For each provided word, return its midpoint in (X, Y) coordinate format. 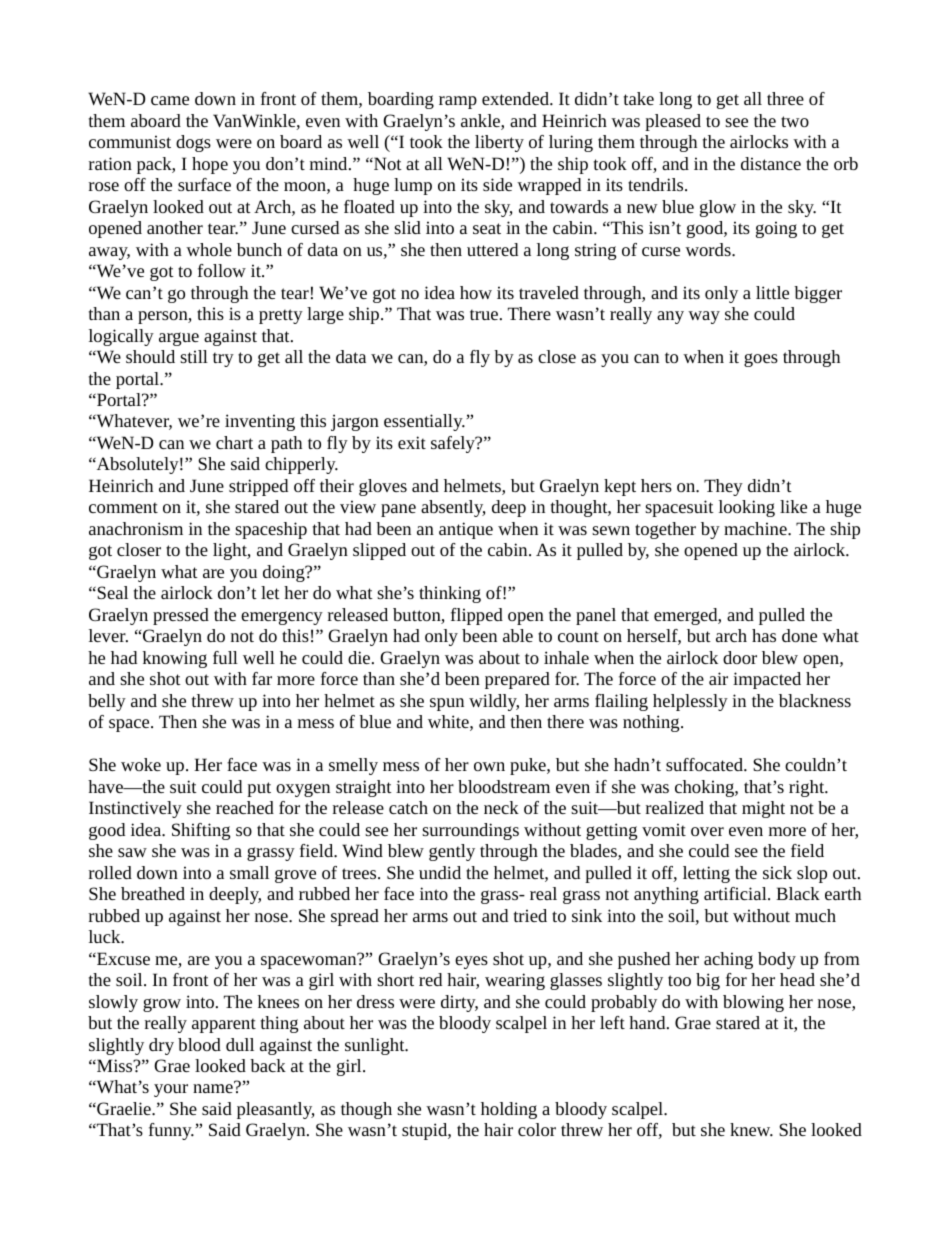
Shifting (201, 831)
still (194, 356)
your (171, 1090)
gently (452, 852)
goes (761, 360)
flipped (477, 616)
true (484, 314)
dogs (193, 143)
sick (777, 872)
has (764, 635)
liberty (499, 143)
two (795, 121)
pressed (181, 616)
